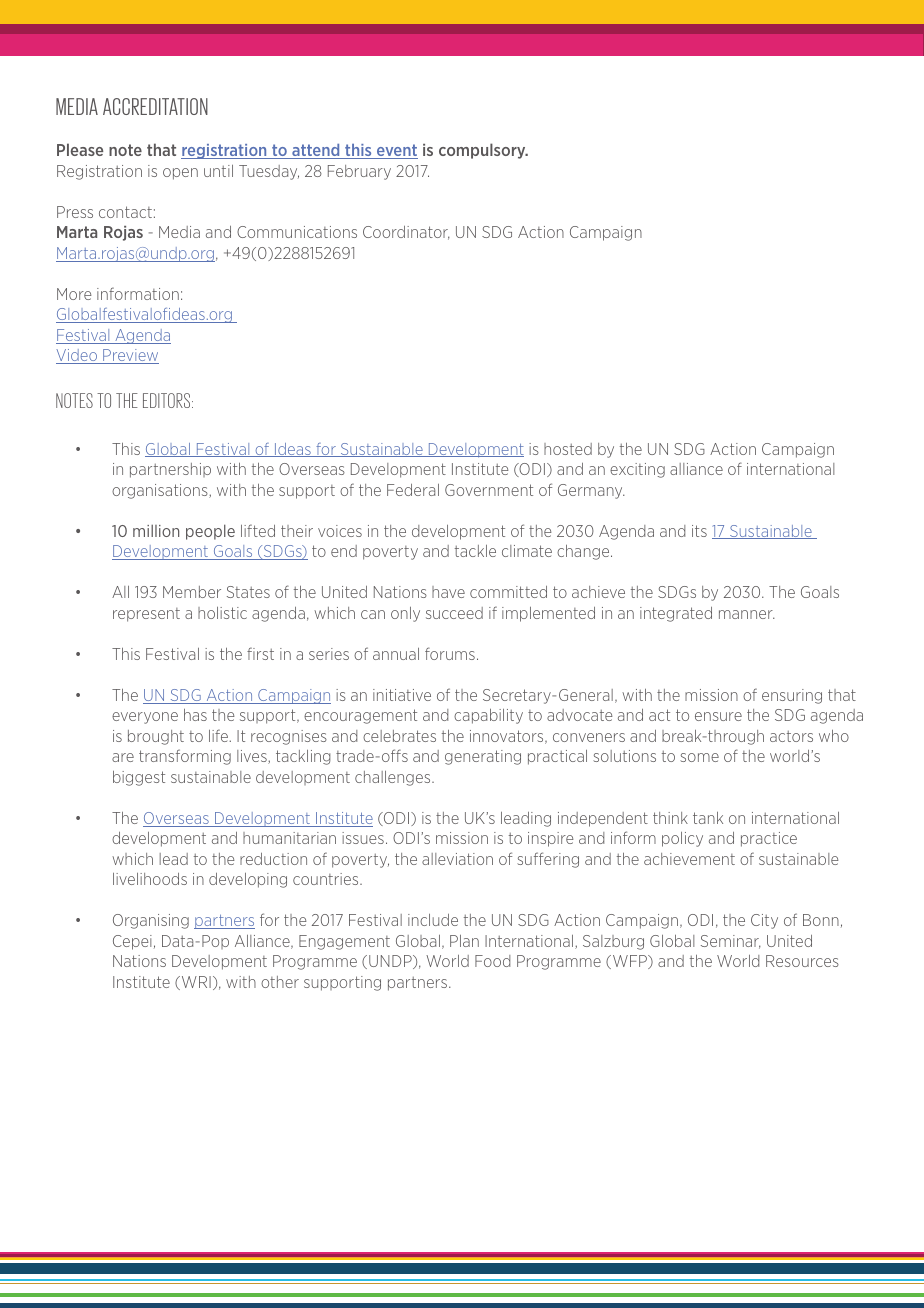  Describe the element at coordinates (155, 106) in the document. I see `ACCREDITATION` at that location.
